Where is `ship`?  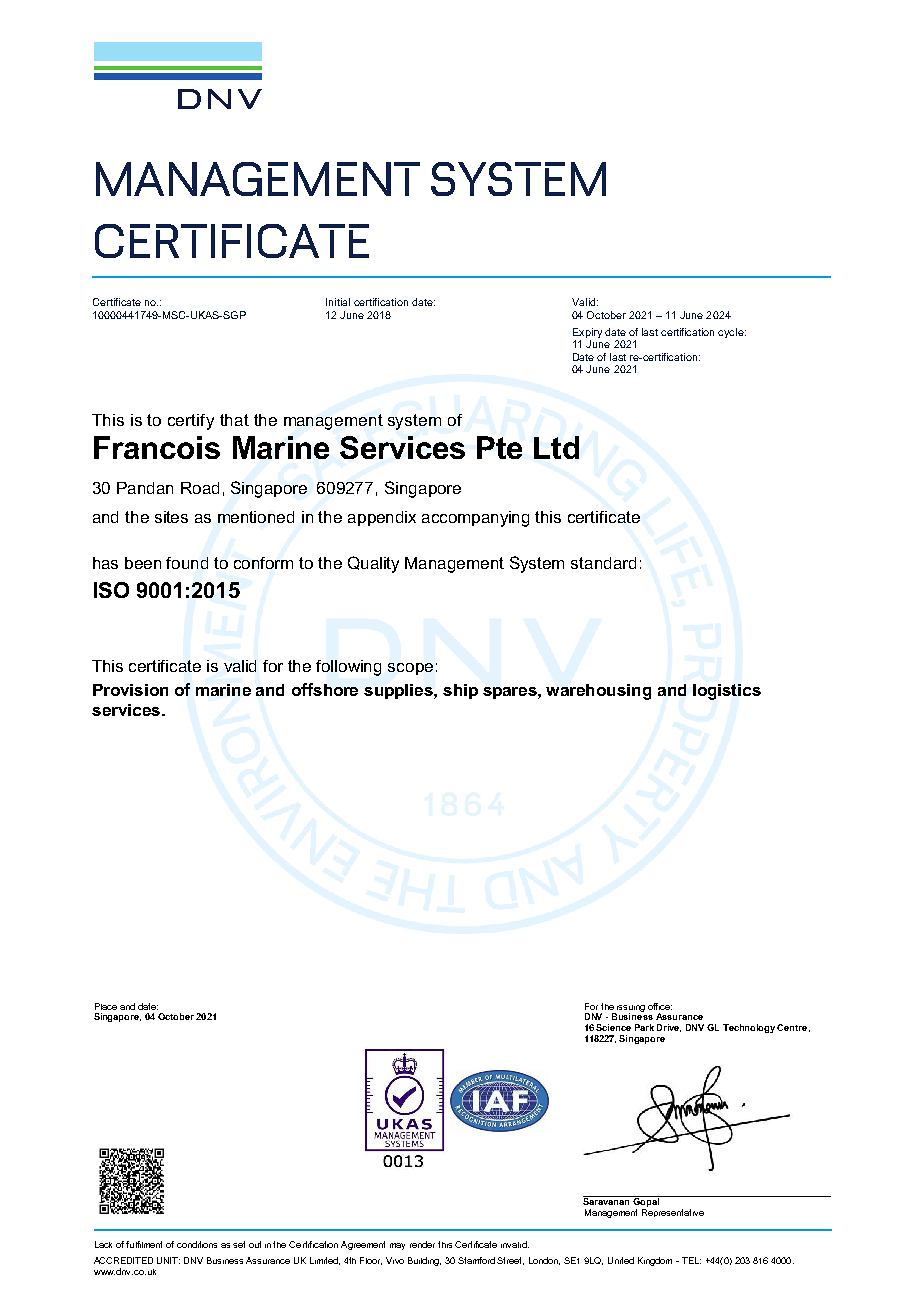
ship is located at coordinates (460, 691).
